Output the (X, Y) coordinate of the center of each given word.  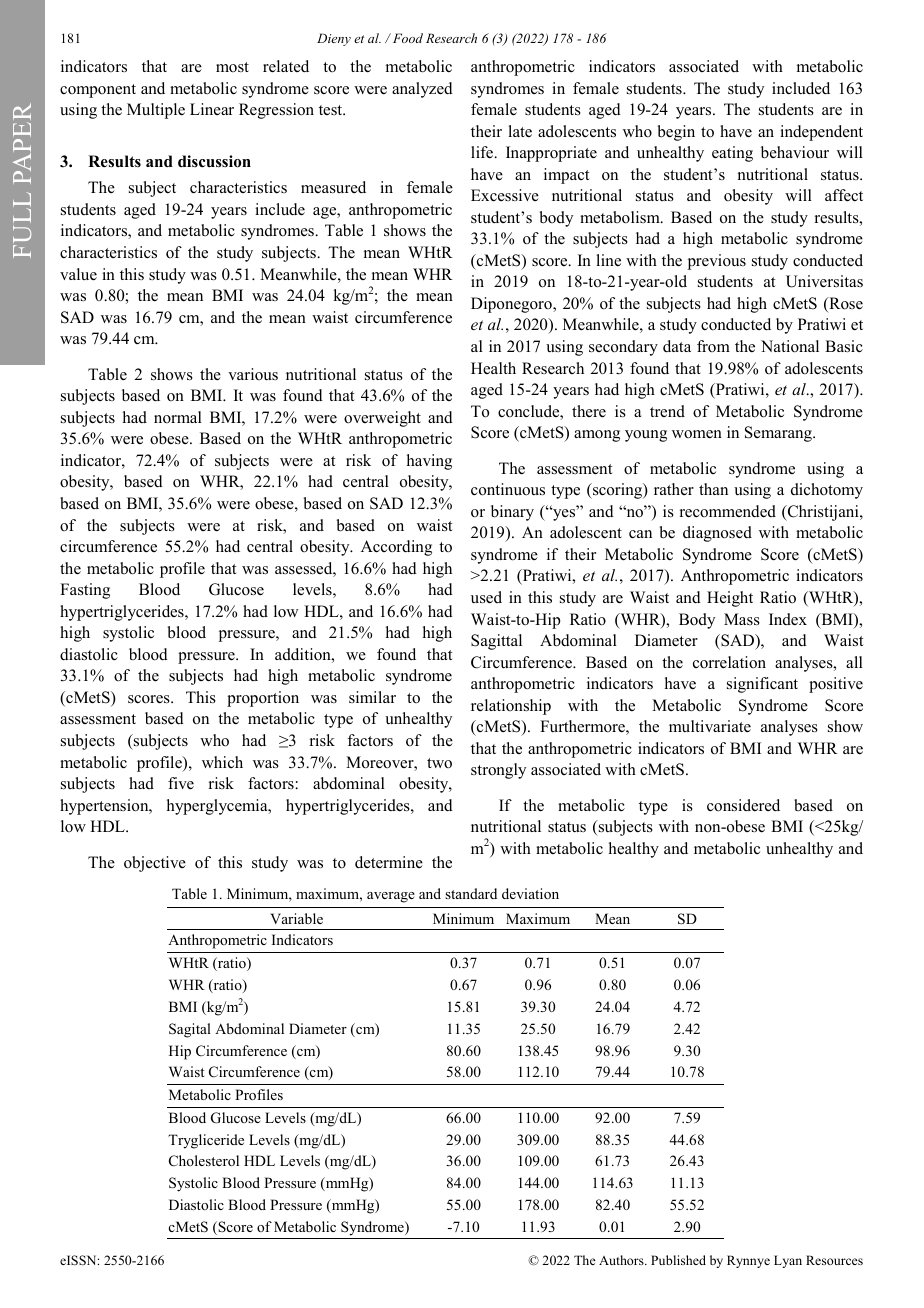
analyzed (422, 90)
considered (743, 805)
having (429, 462)
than (713, 489)
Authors (622, 1260)
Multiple (156, 111)
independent (821, 133)
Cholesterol (204, 1161)
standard (471, 893)
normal (178, 417)
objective (155, 864)
